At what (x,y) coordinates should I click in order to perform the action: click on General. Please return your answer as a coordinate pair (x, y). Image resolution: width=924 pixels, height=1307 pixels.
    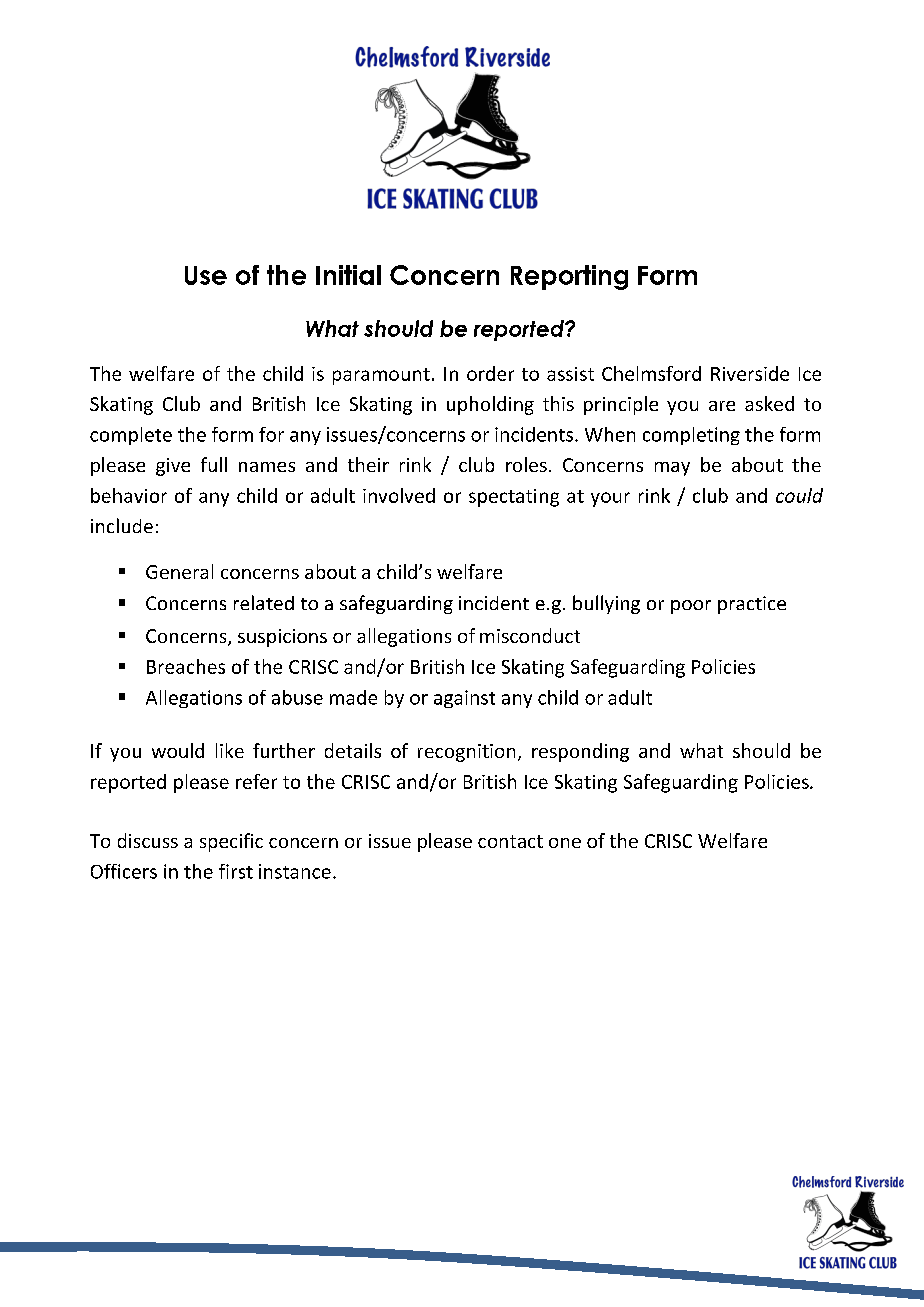
    Looking at the image, I should click on (179, 571).
